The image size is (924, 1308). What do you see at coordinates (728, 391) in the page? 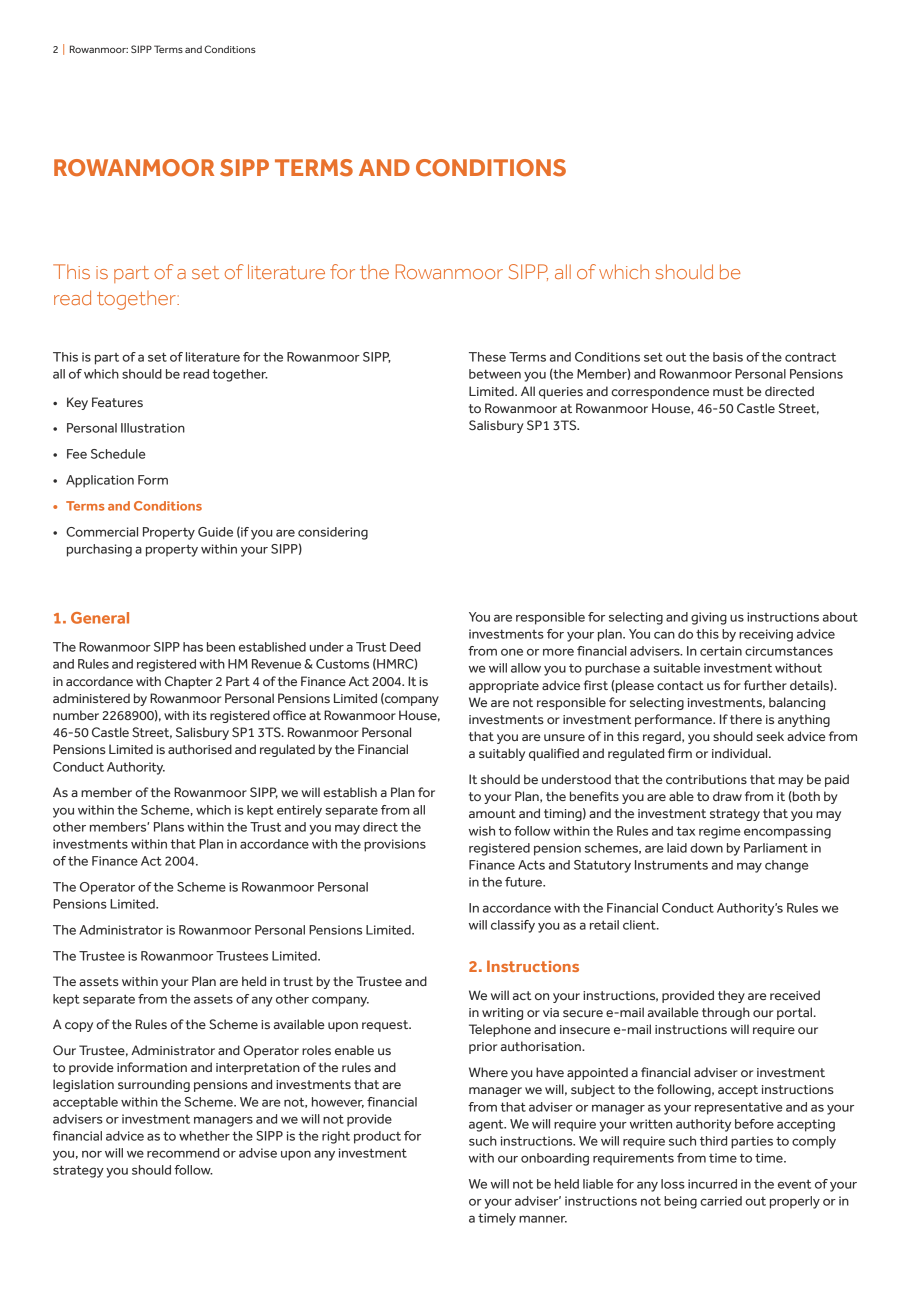
I see `must` at bounding box center [728, 391].
